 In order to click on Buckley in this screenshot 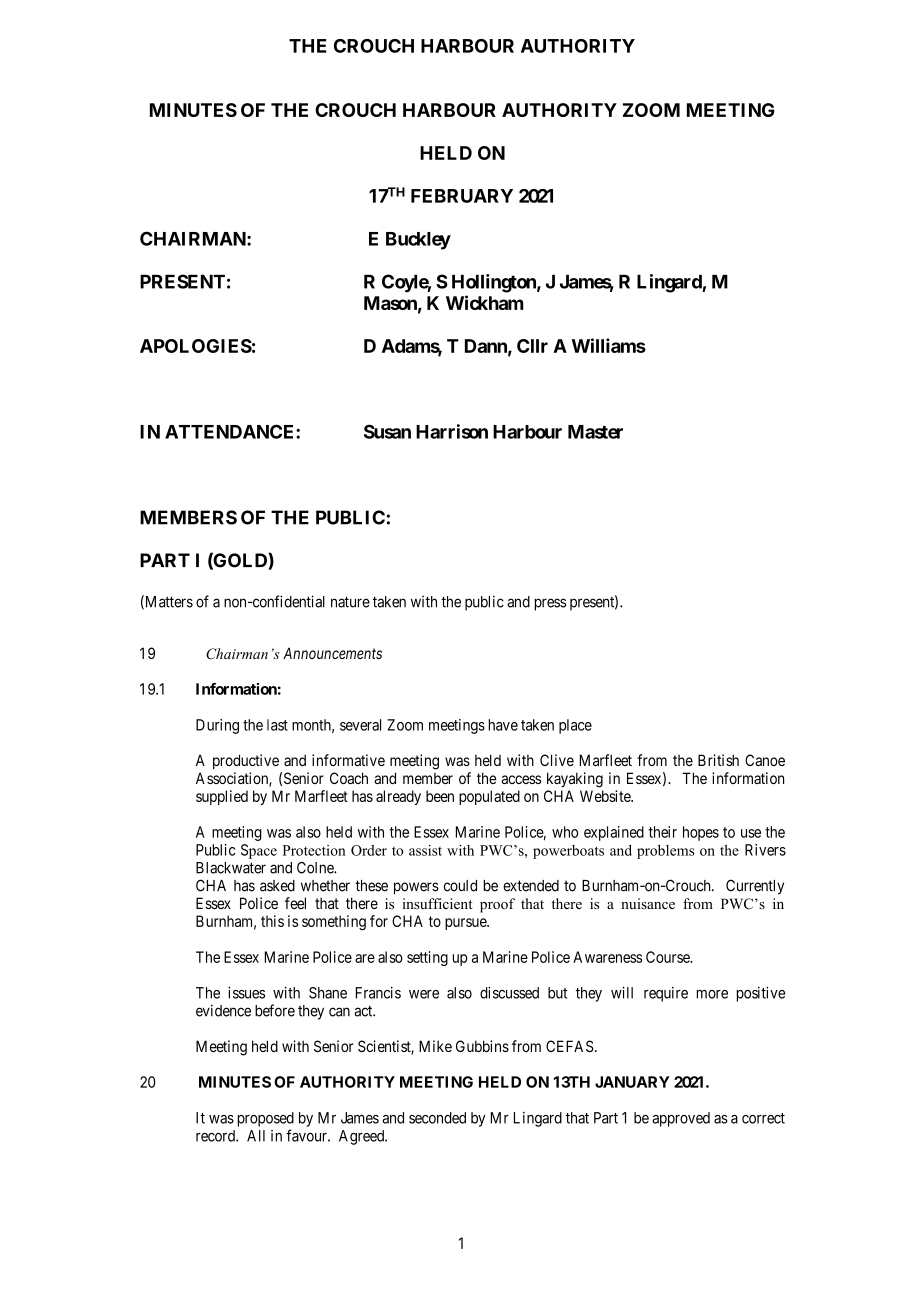, I will do `click(418, 241)`.
